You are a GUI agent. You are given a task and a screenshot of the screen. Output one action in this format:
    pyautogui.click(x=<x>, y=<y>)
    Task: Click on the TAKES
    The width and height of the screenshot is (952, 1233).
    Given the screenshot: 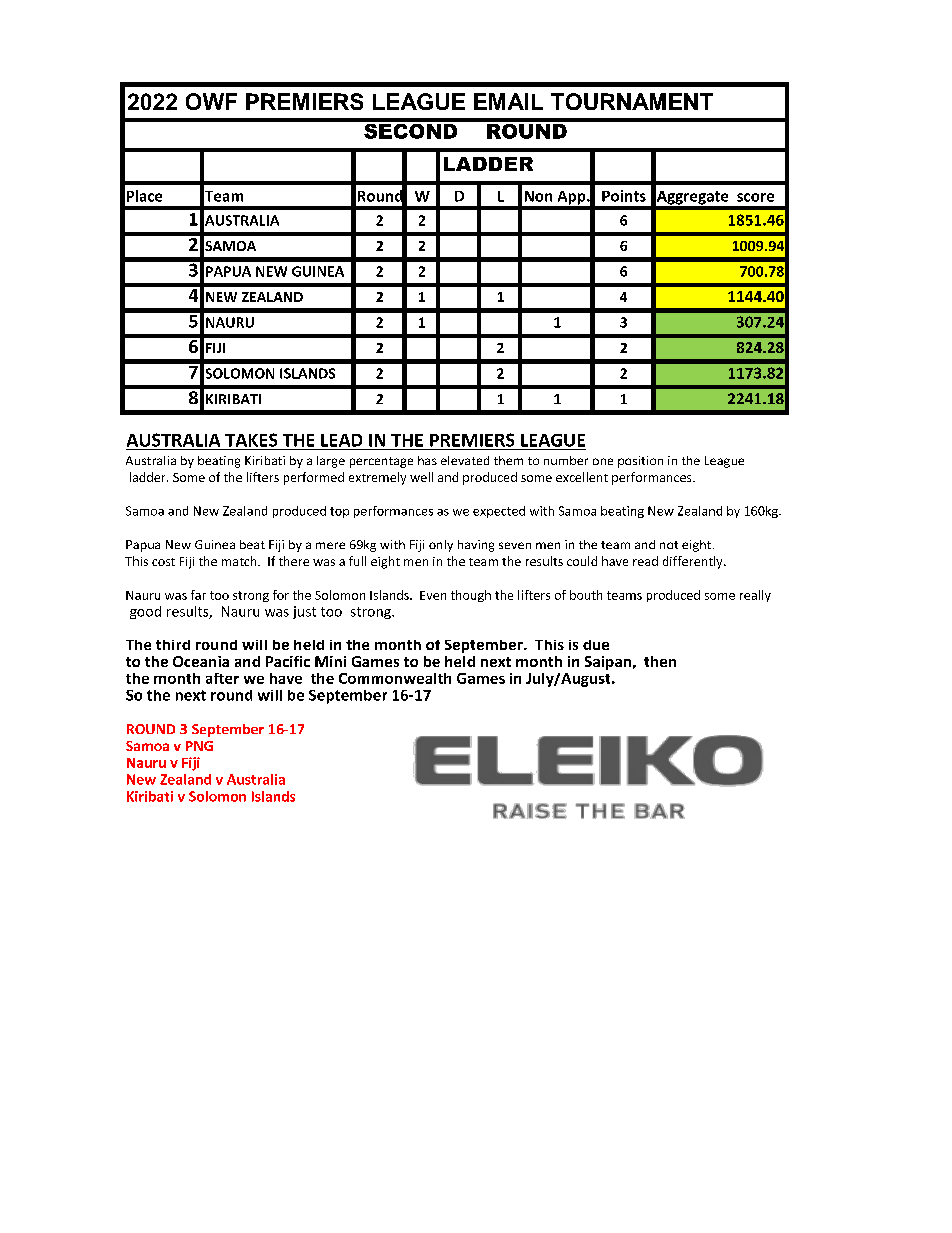 What is the action you would take?
    pyautogui.click(x=251, y=440)
